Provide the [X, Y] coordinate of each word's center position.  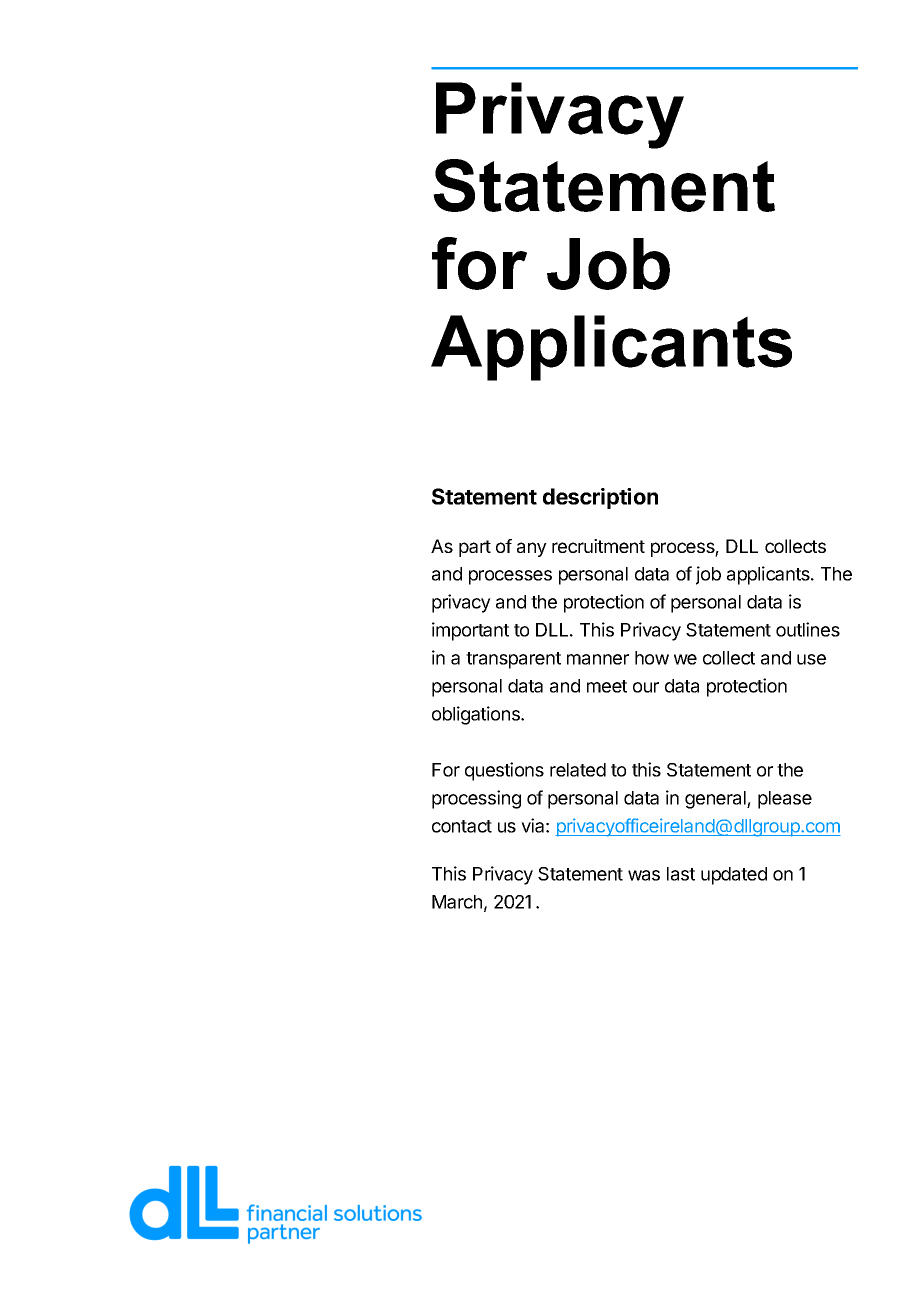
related [578, 770]
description [600, 498]
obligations [477, 715]
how [652, 658]
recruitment [598, 546]
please [785, 800]
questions [504, 771]
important [470, 631]
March [457, 902]
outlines [808, 629]
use [811, 659]
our [646, 687]
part [475, 548]
